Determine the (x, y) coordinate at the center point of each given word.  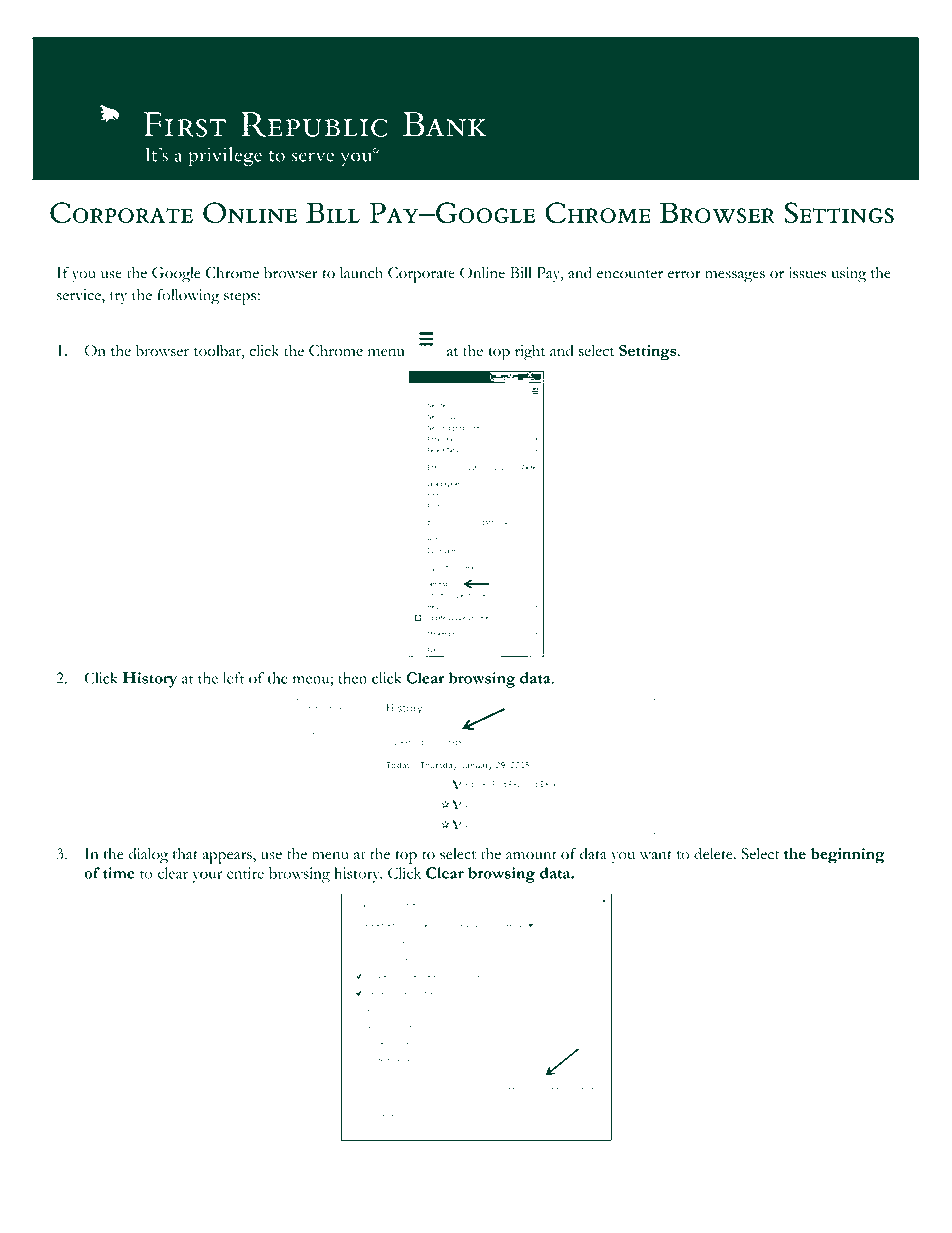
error (684, 275)
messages (735, 277)
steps (241, 298)
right (530, 353)
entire (245, 873)
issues (807, 273)
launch (361, 273)
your (207, 877)
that (185, 854)
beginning (848, 856)
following (188, 297)
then (352, 678)
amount (531, 855)
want (656, 855)
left (233, 678)
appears (228, 858)
